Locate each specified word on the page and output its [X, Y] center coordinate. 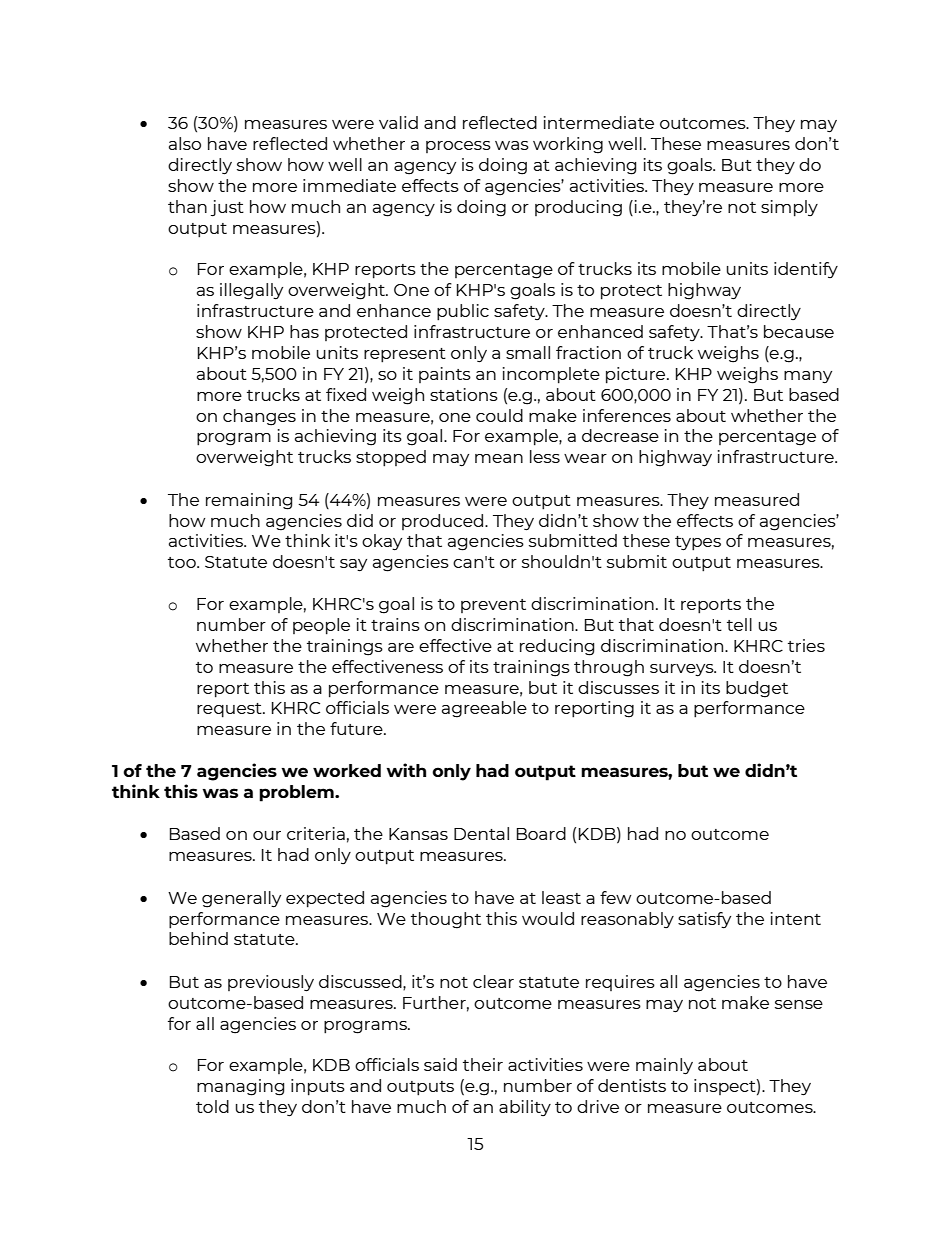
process [458, 147]
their [483, 1064]
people [321, 626]
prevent [493, 606]
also [185, 143]
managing [240, 1087]
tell [739, 624]
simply [789, 208]
